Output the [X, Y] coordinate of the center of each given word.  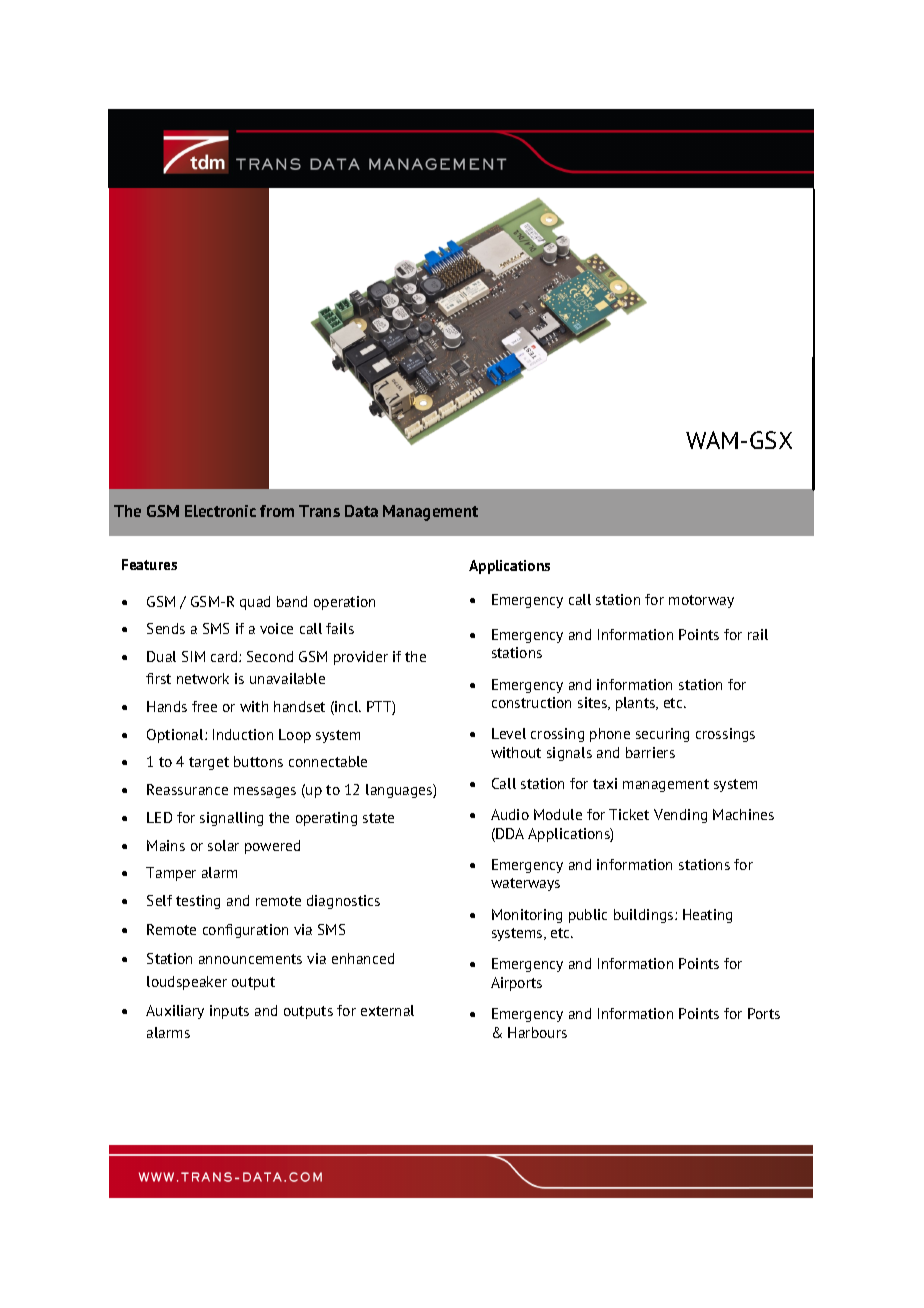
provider [361, 658]
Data [361, 511]
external [387, 1010]
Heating [707, 916]
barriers [650, 752]
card [225, 656]
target [209, 763]
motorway [701, 601]
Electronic [220, 511]
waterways [525, 884]
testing [198, 902]
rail [758, 634]
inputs [229, 1012]
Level [509, 733]
